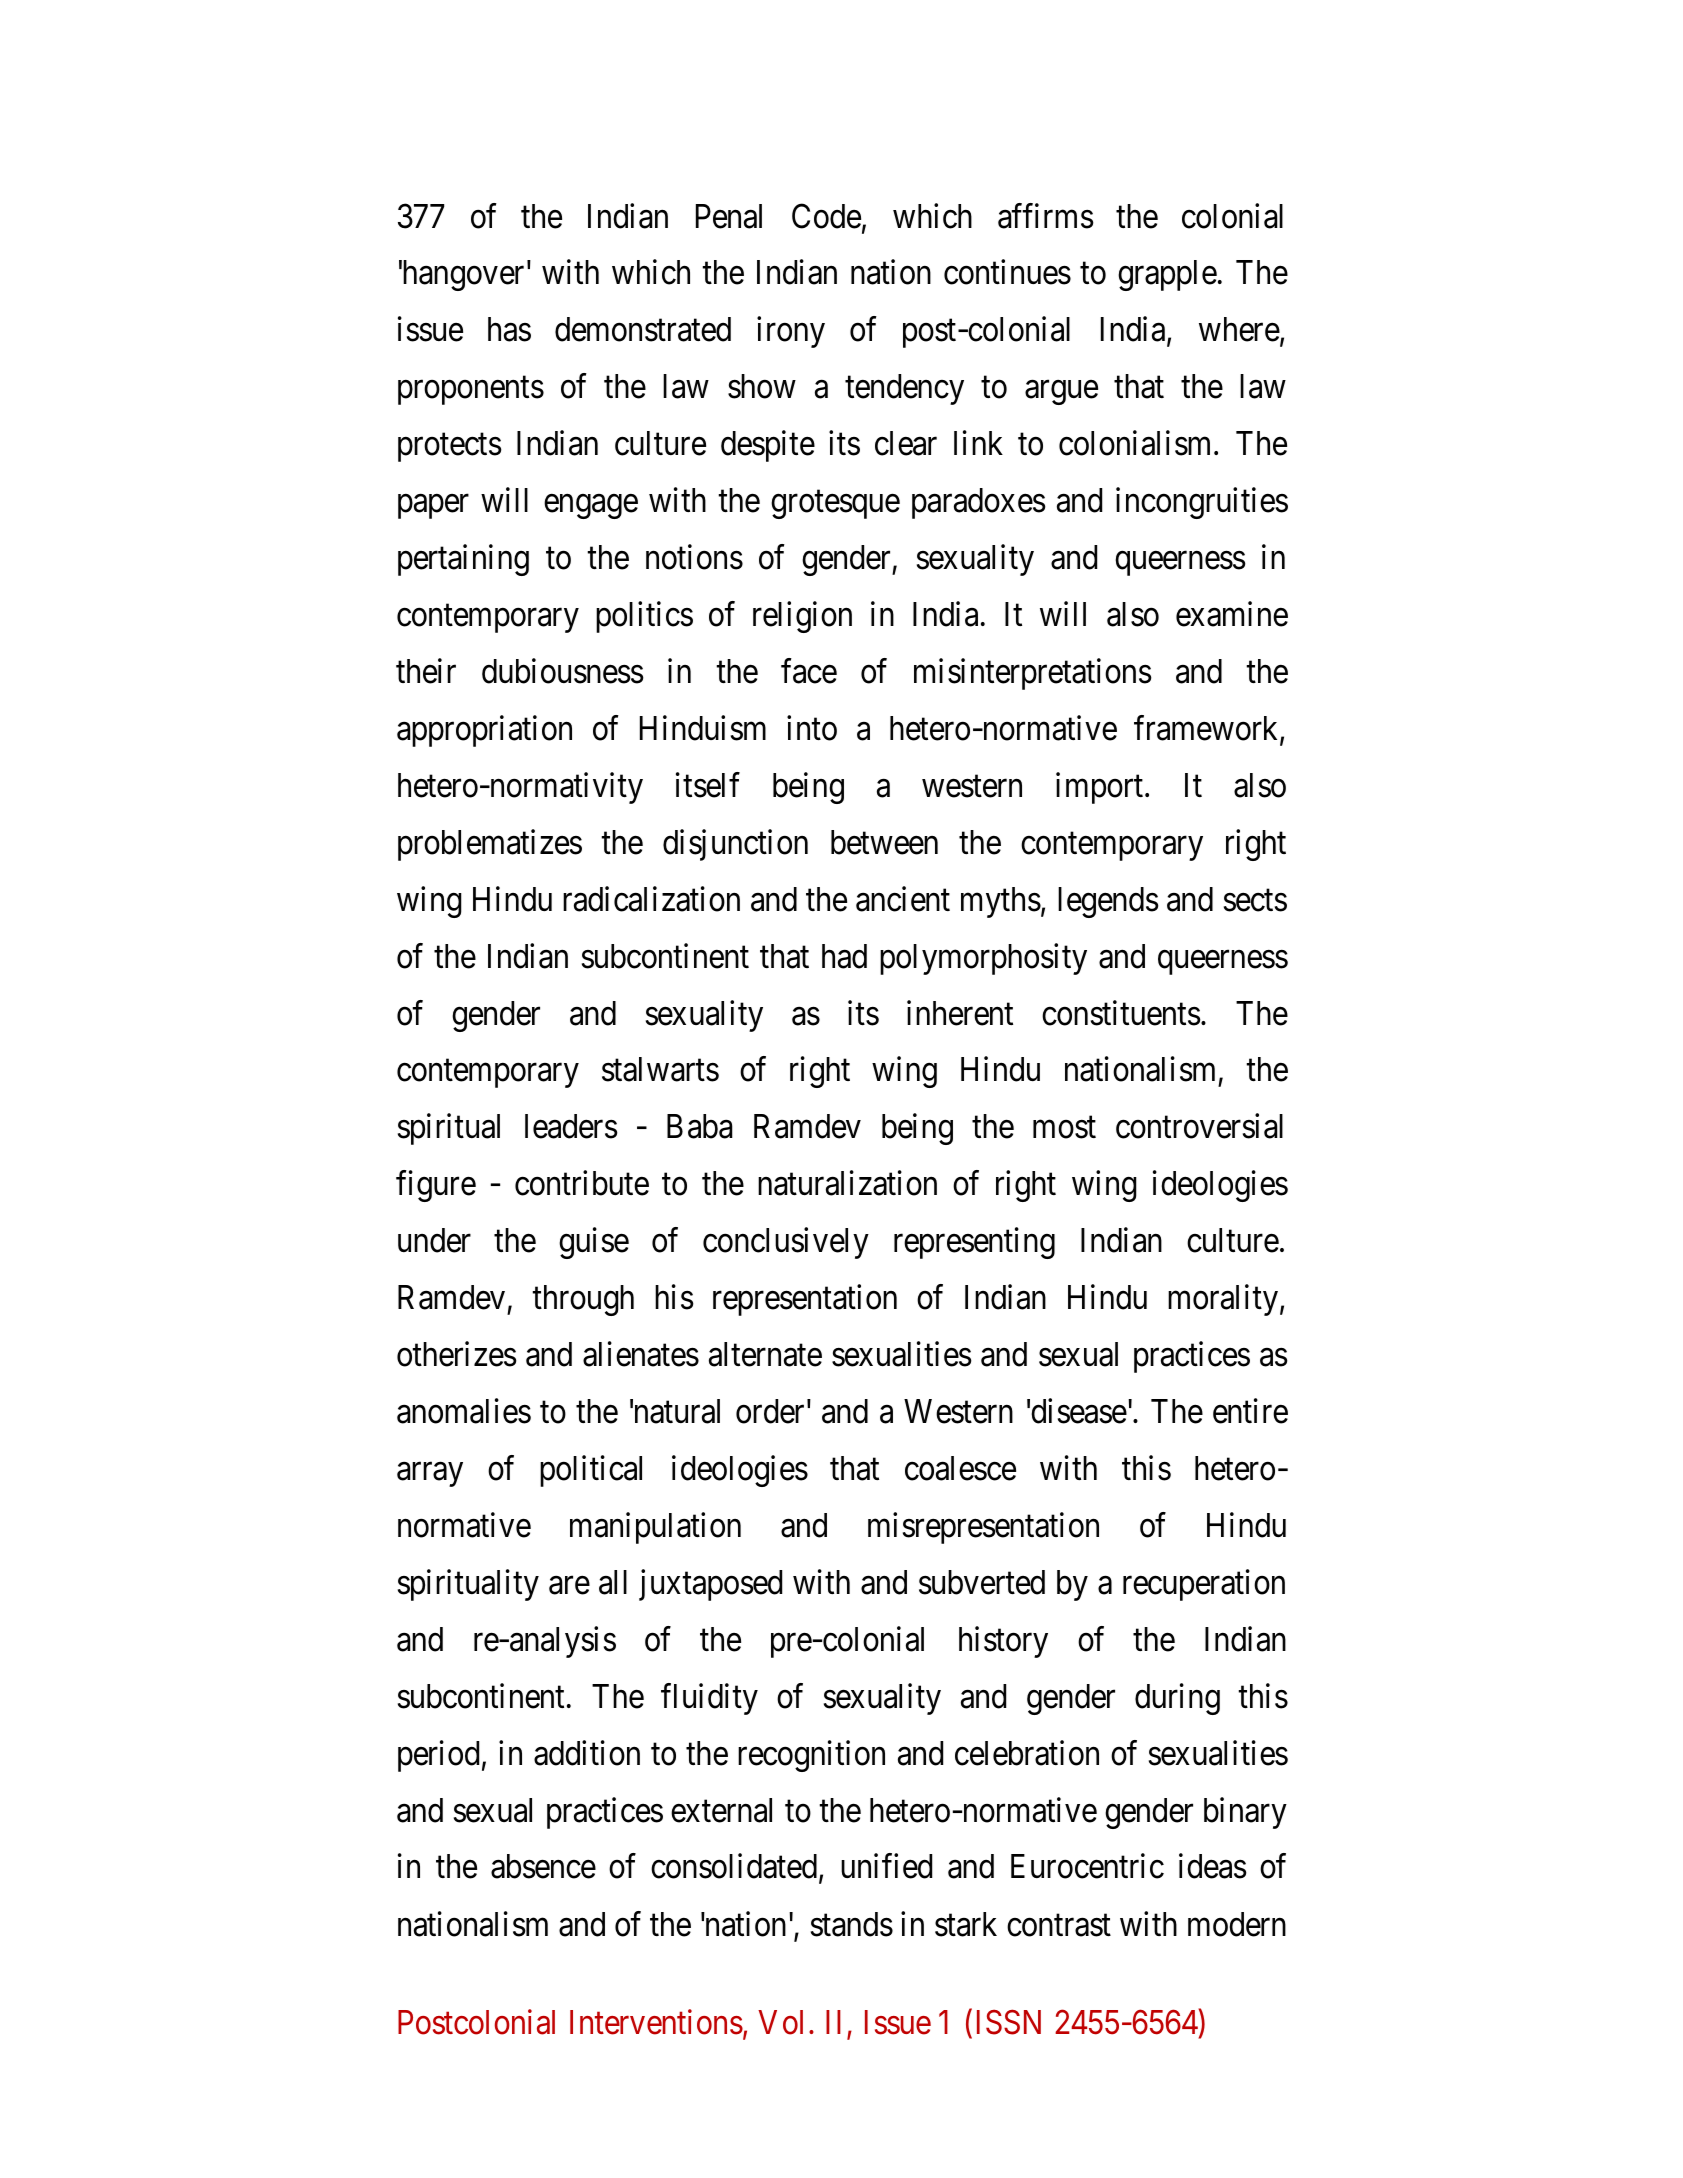 Image resolution: width=1683 pixels, height=2178 pixels. What do you see at coordinates (543, 1866) in the image?
I see `absence` at bounding box center [543, 1866].
